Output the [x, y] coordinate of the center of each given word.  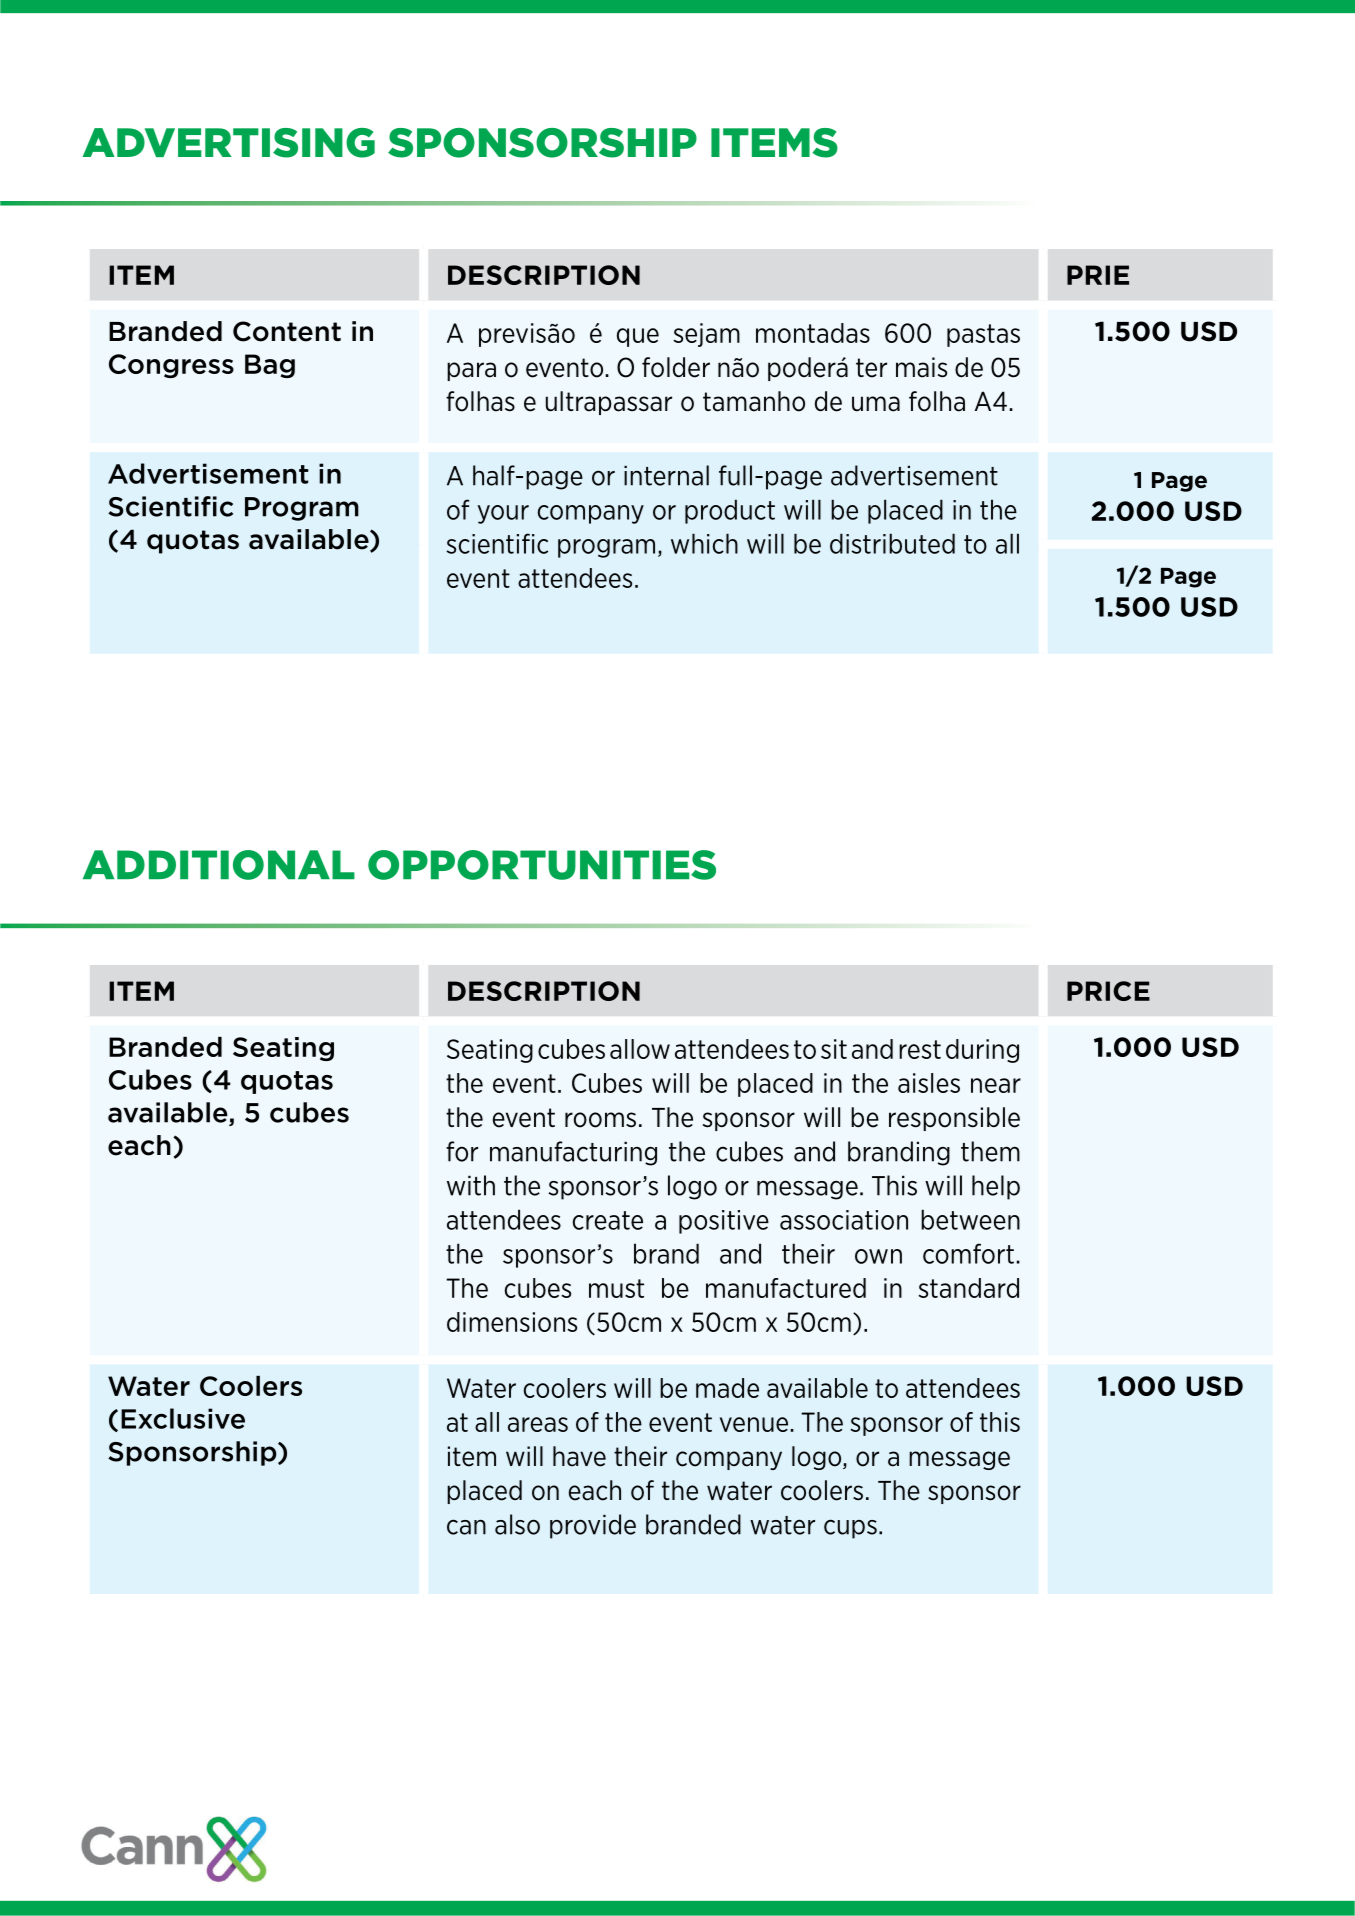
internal [666, 475]
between [970, 1219]
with [471, 1185]
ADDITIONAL [219, 865]
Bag [270, 366]
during [982, 1051]
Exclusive [183, 1418]
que [638, 337]
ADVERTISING [228, 143]
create [607, 1220]
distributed [892, 543]
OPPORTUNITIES [542, 865]
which [704, 543]
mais [921, 367]
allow [640, 1049]
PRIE [1098, 275]
